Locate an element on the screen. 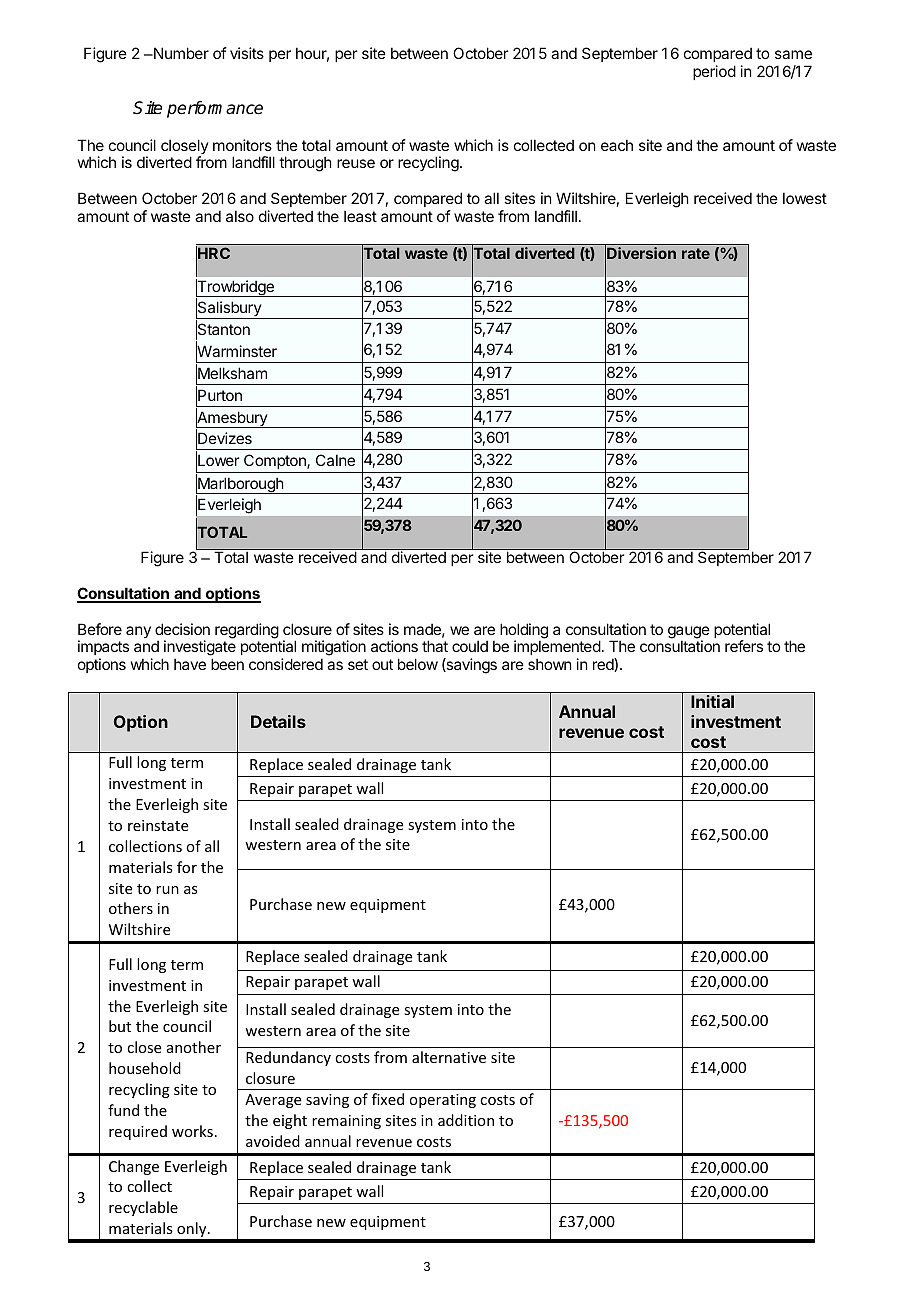  addition is located at coordinates (466, 1120).
